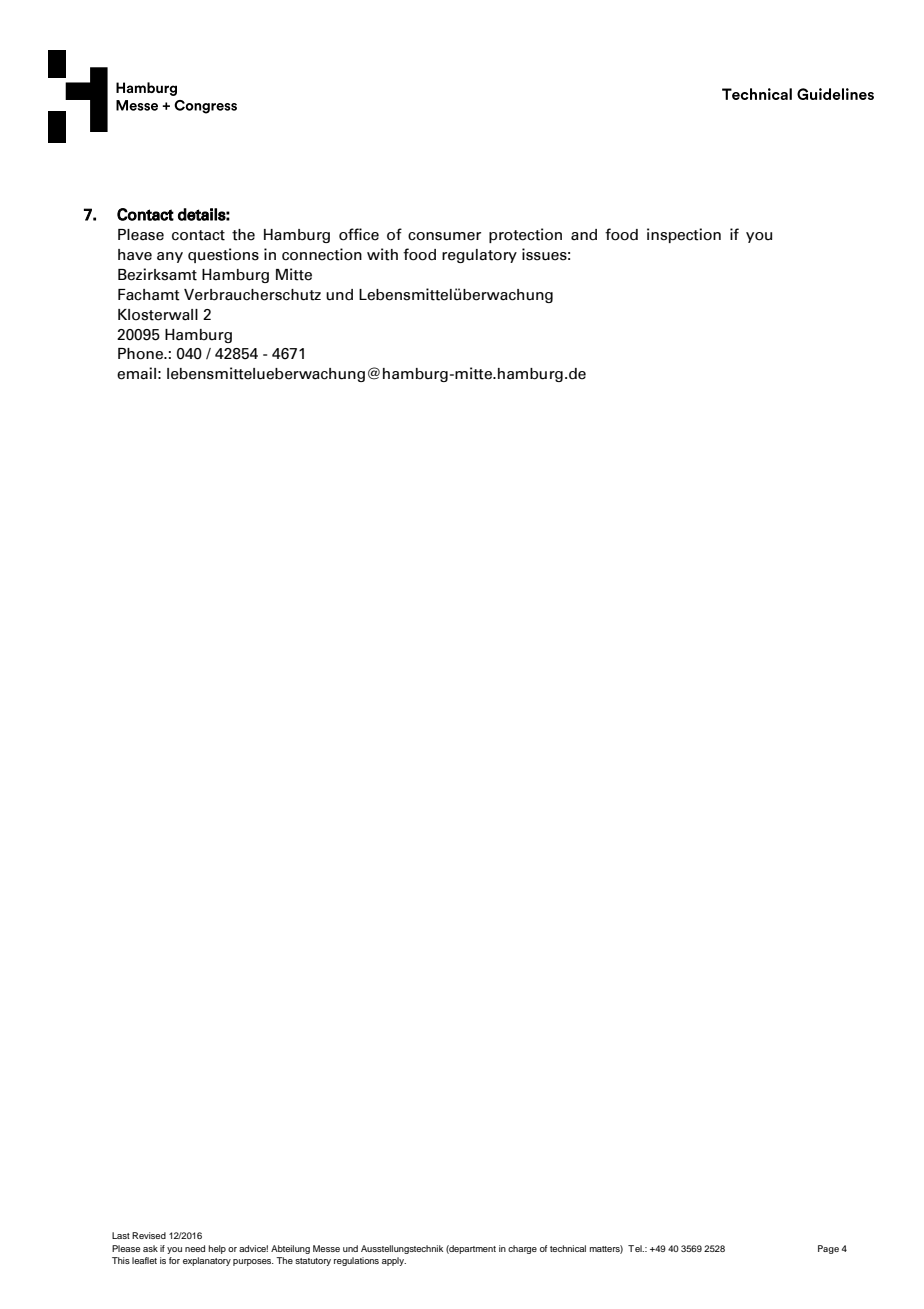 The height and width of the screenshot is (1309, 924). What do you see at coordinates (149, 1235) in the screenshot?
I see `Revised` at bounding box center [149, 1235].
